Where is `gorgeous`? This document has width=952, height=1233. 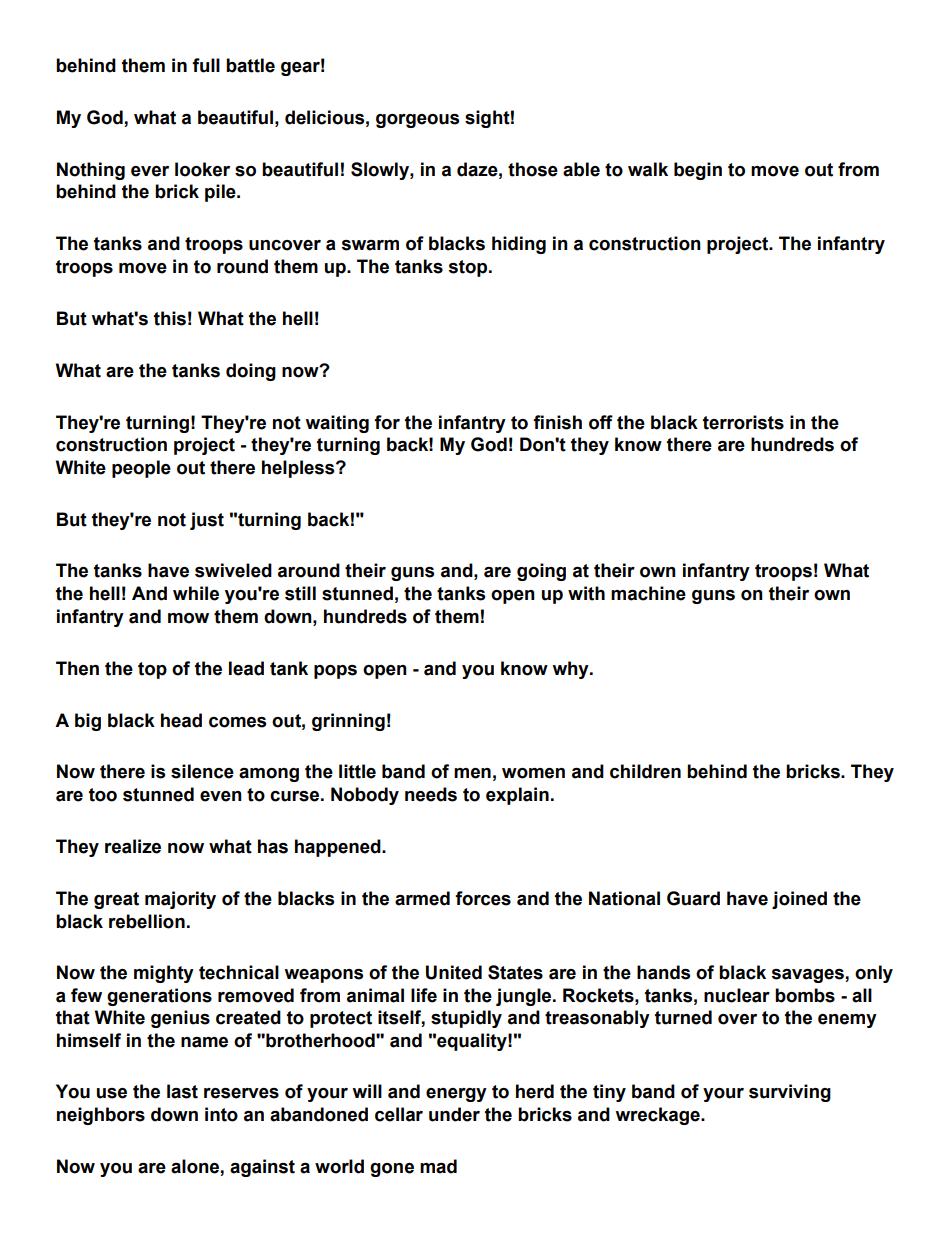
gorgeous is located at coordinates (417, 121).
